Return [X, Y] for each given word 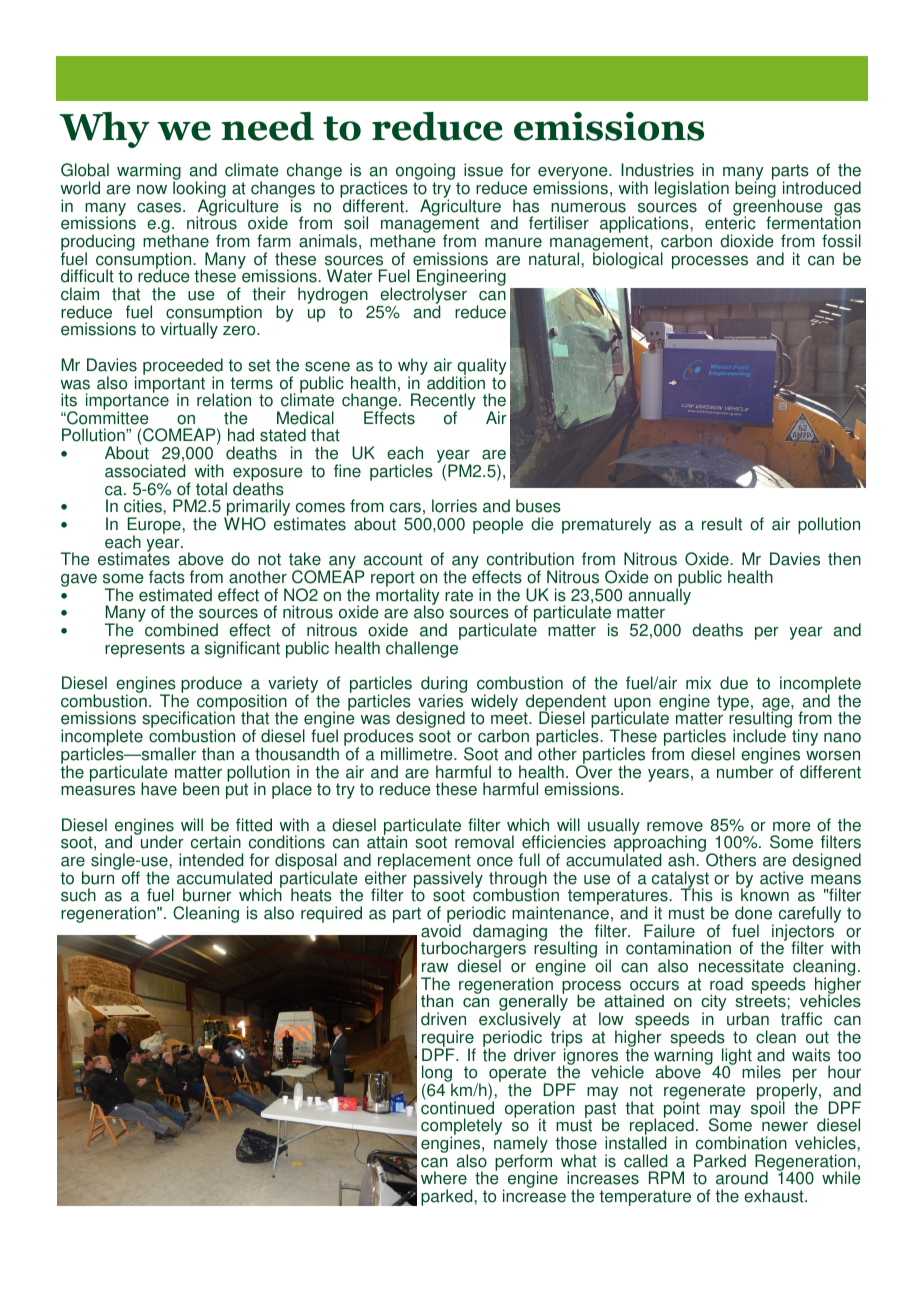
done [753, 913]
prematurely [606, 525]
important [170, 384]
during [444, 686]
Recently [443, 403]
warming [149, 173]
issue [483, 170]
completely [461, 1128]
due [734, 683]
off [131, 878]
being [756, 190]
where [444, 1178]
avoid [441, 930]
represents [145, 650]
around [742, 1178]
